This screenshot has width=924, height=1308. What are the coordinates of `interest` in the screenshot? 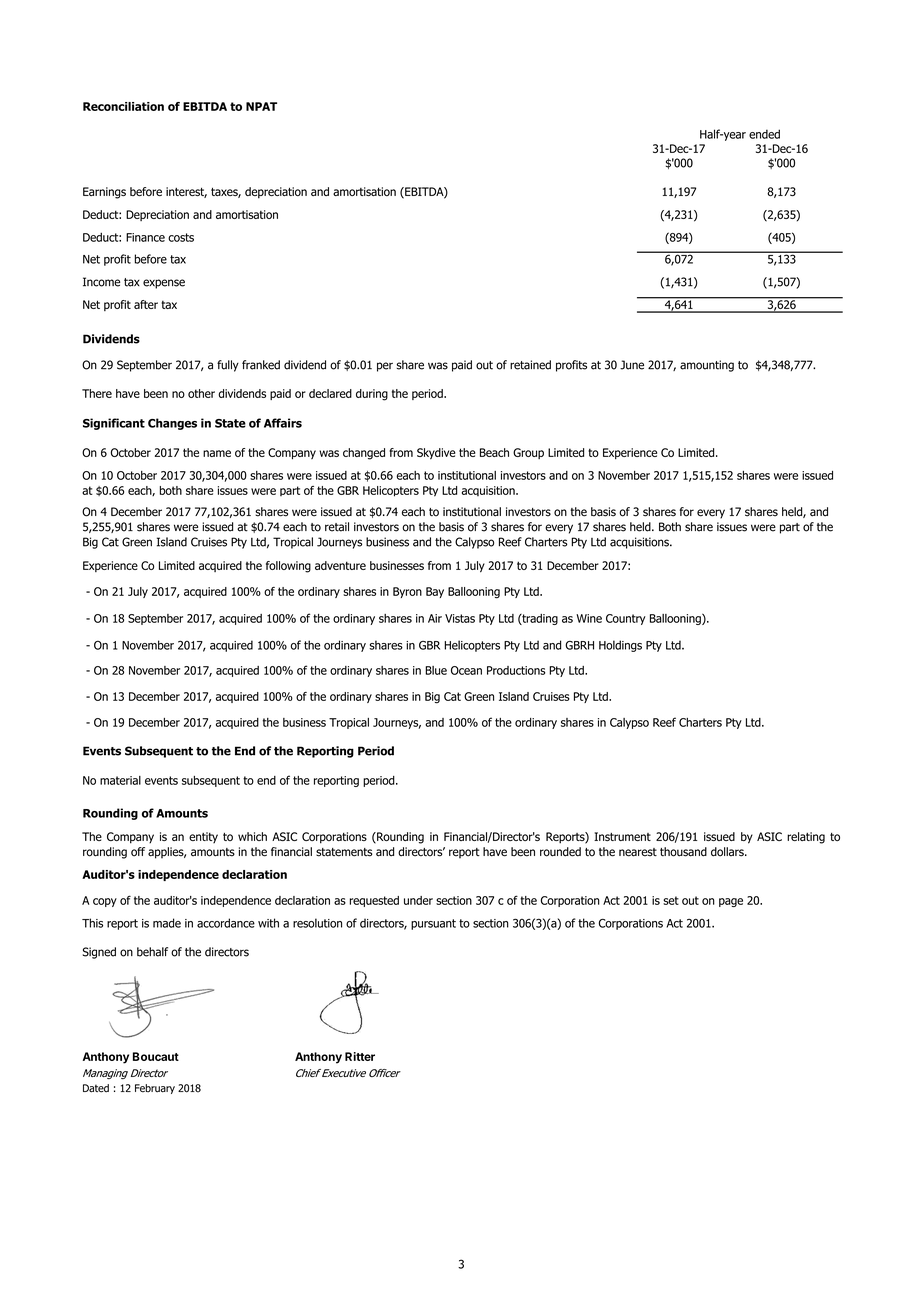 It's located at (186, 192).
